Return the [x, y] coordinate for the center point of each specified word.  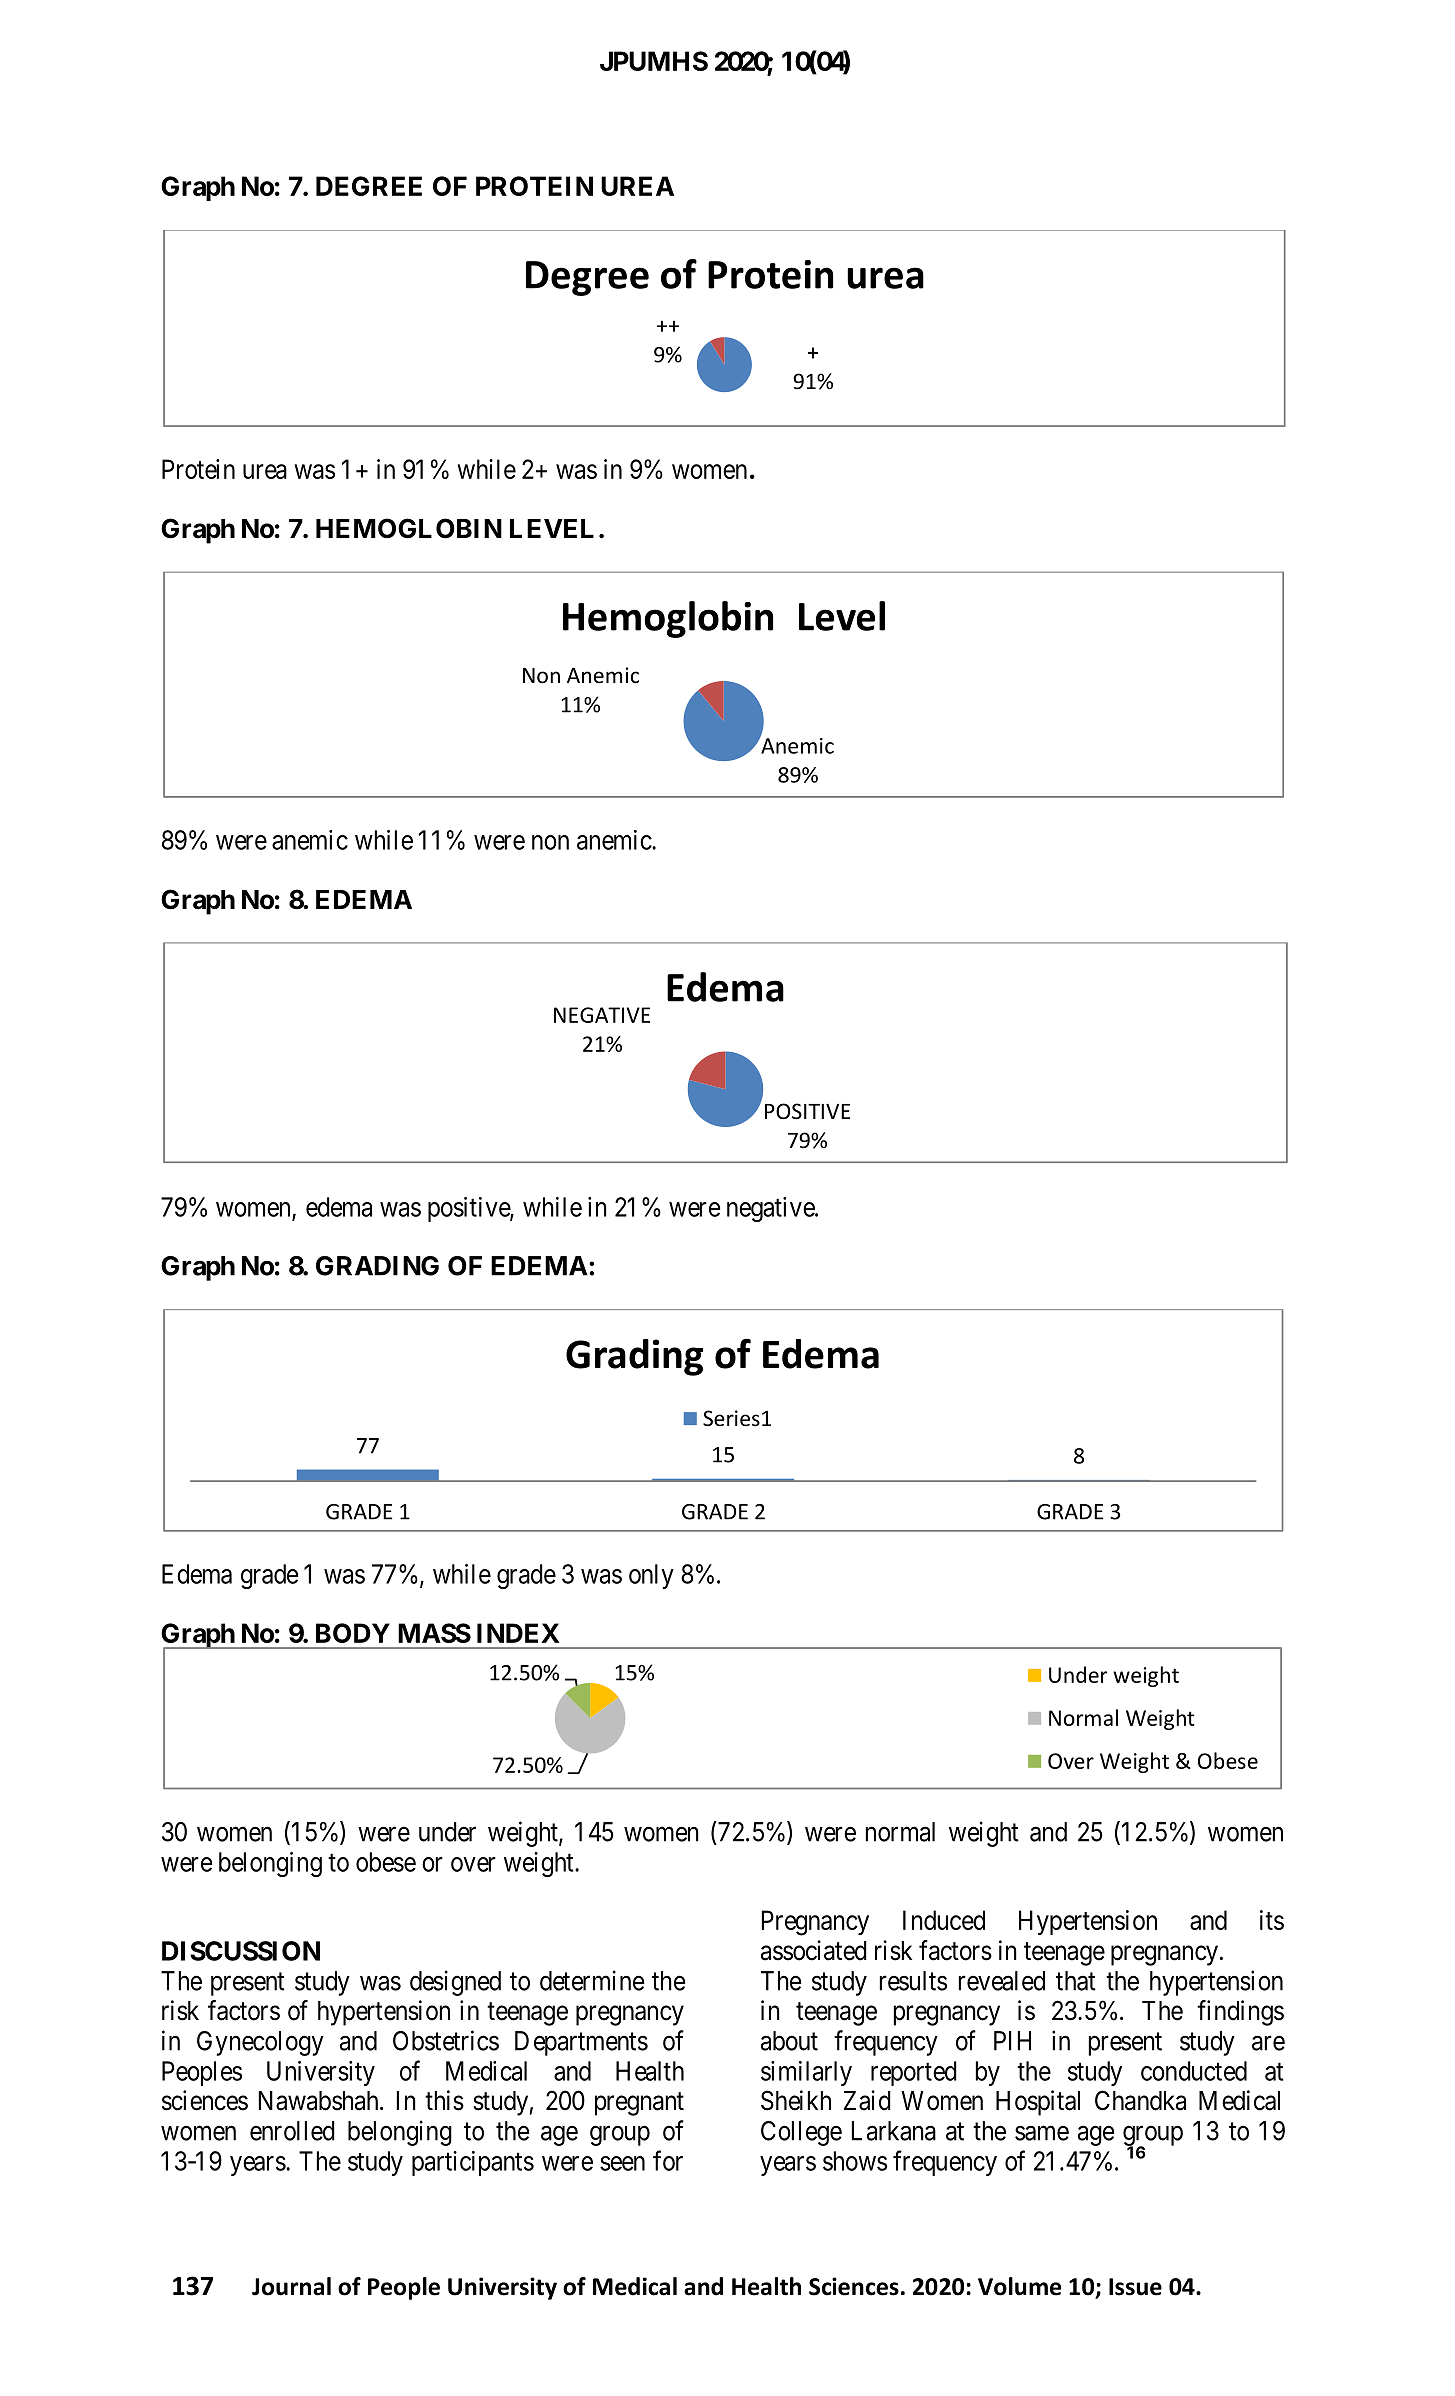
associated [814, 1950]
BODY [353, 1633]
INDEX [518, 1633]
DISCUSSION [241, 1951]
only [651, 1576]
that [1076, 1981]
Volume [1019, 2286]
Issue [1135, 2287]
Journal [291, 2286]
